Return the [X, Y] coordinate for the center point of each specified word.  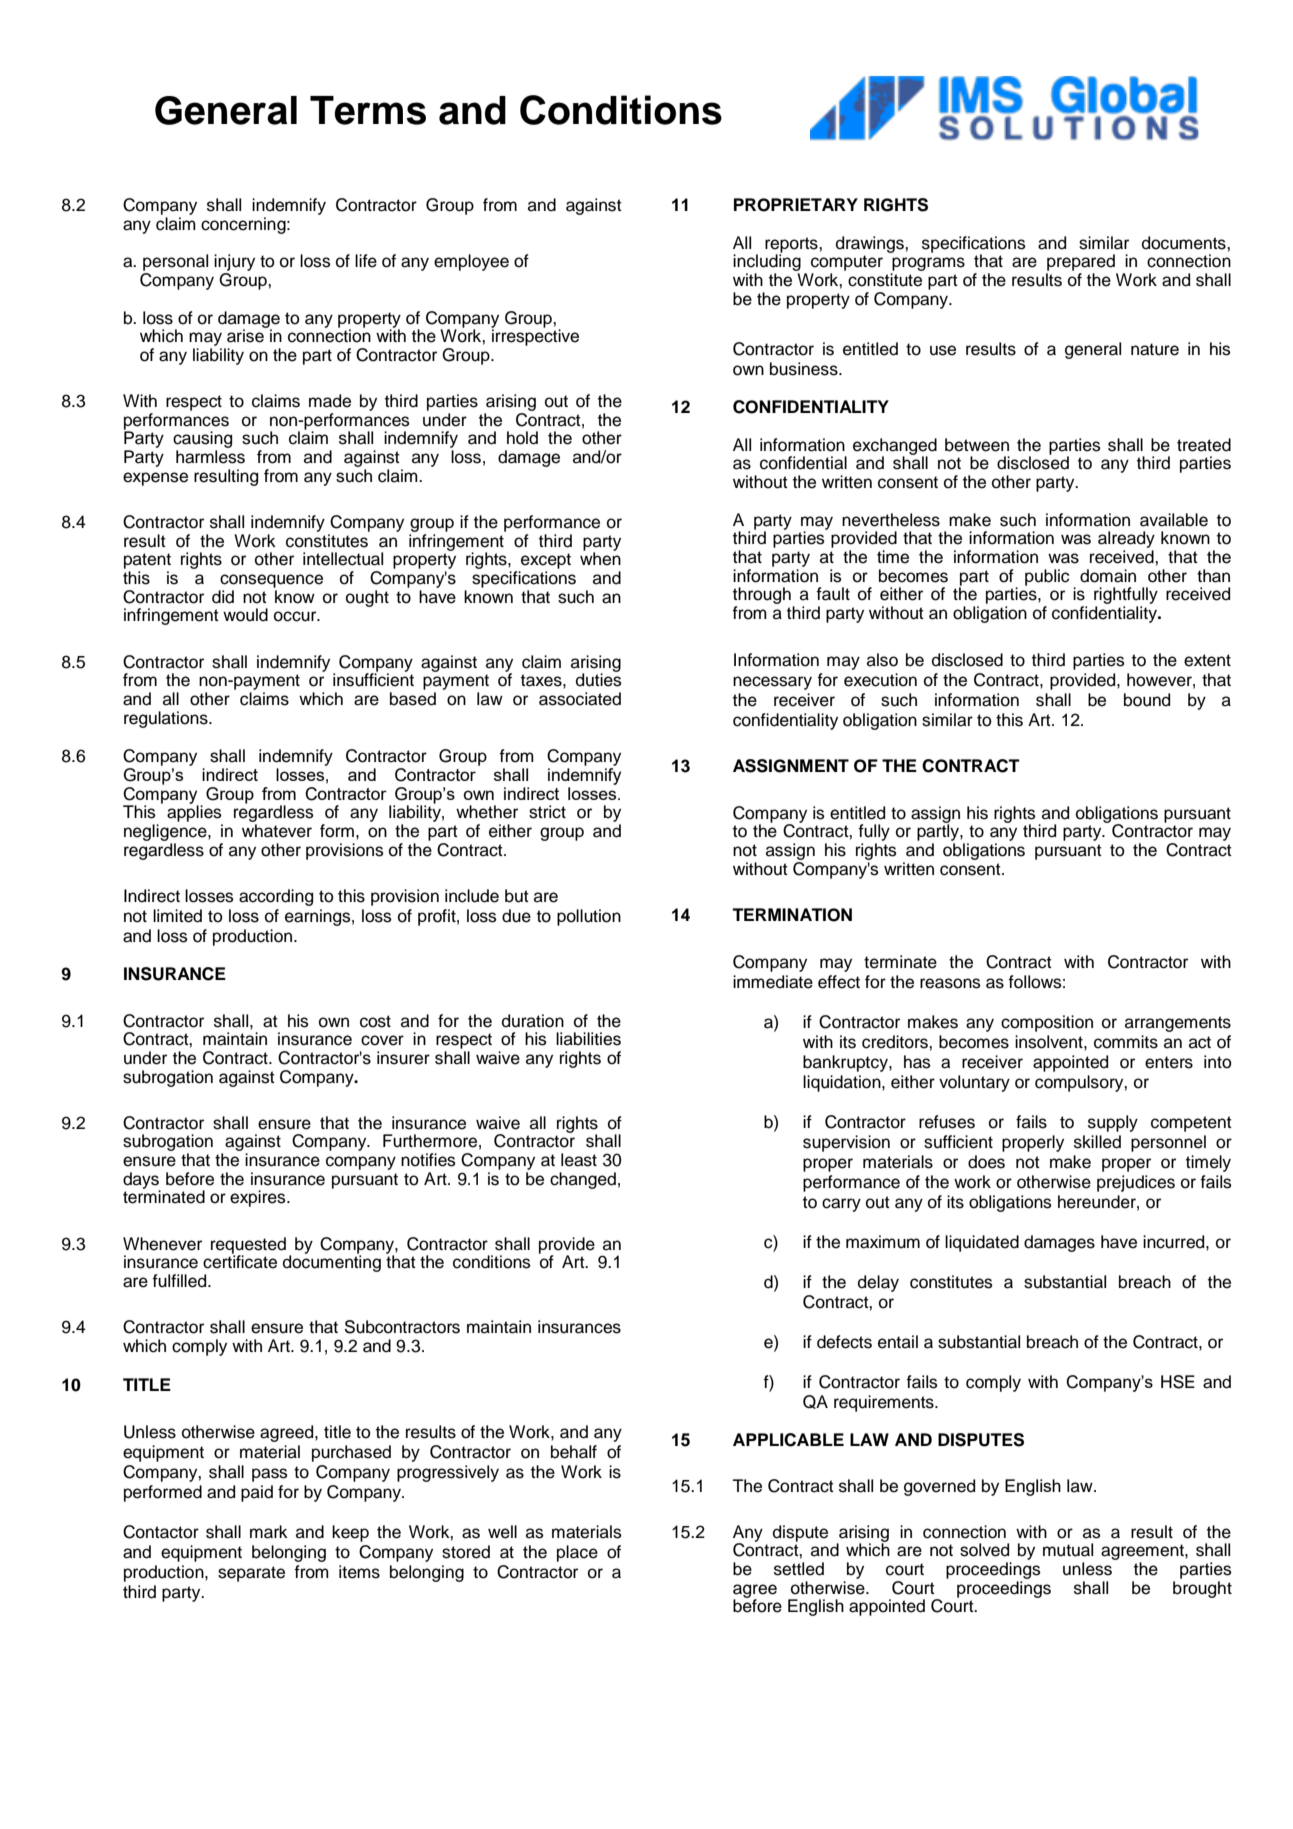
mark [269, 1532]
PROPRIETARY [796, 205]
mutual [1068, 1550]
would [245, 615]
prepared [1081, 264]
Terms [368, 110]
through [762, 597]
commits [1126, 1042]
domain [1108, 576]
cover [382, 1040]
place [577, 1553]
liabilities [588, 1039]
